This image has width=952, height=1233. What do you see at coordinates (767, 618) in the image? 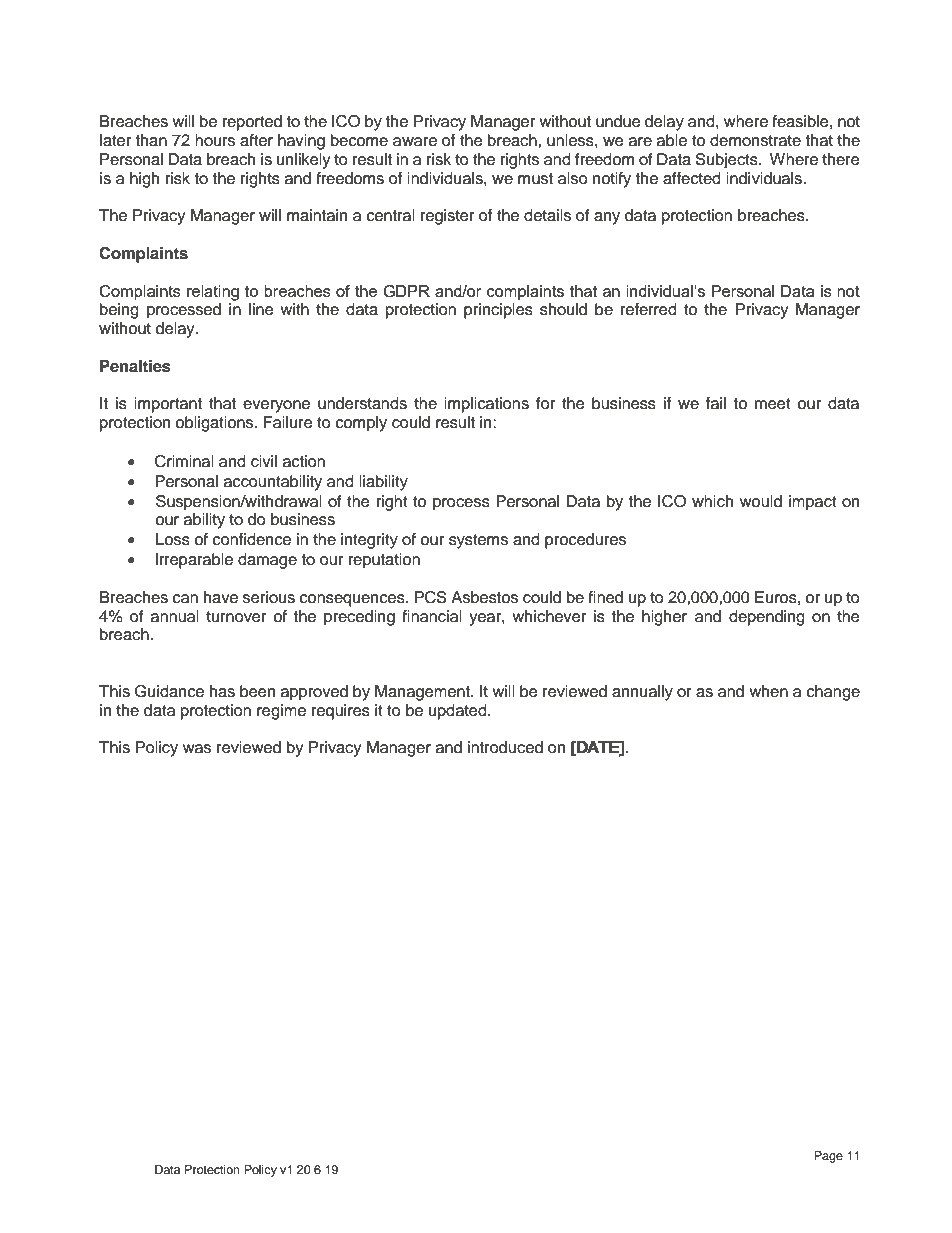
I see `depending` at bounding box center [767, 618].
